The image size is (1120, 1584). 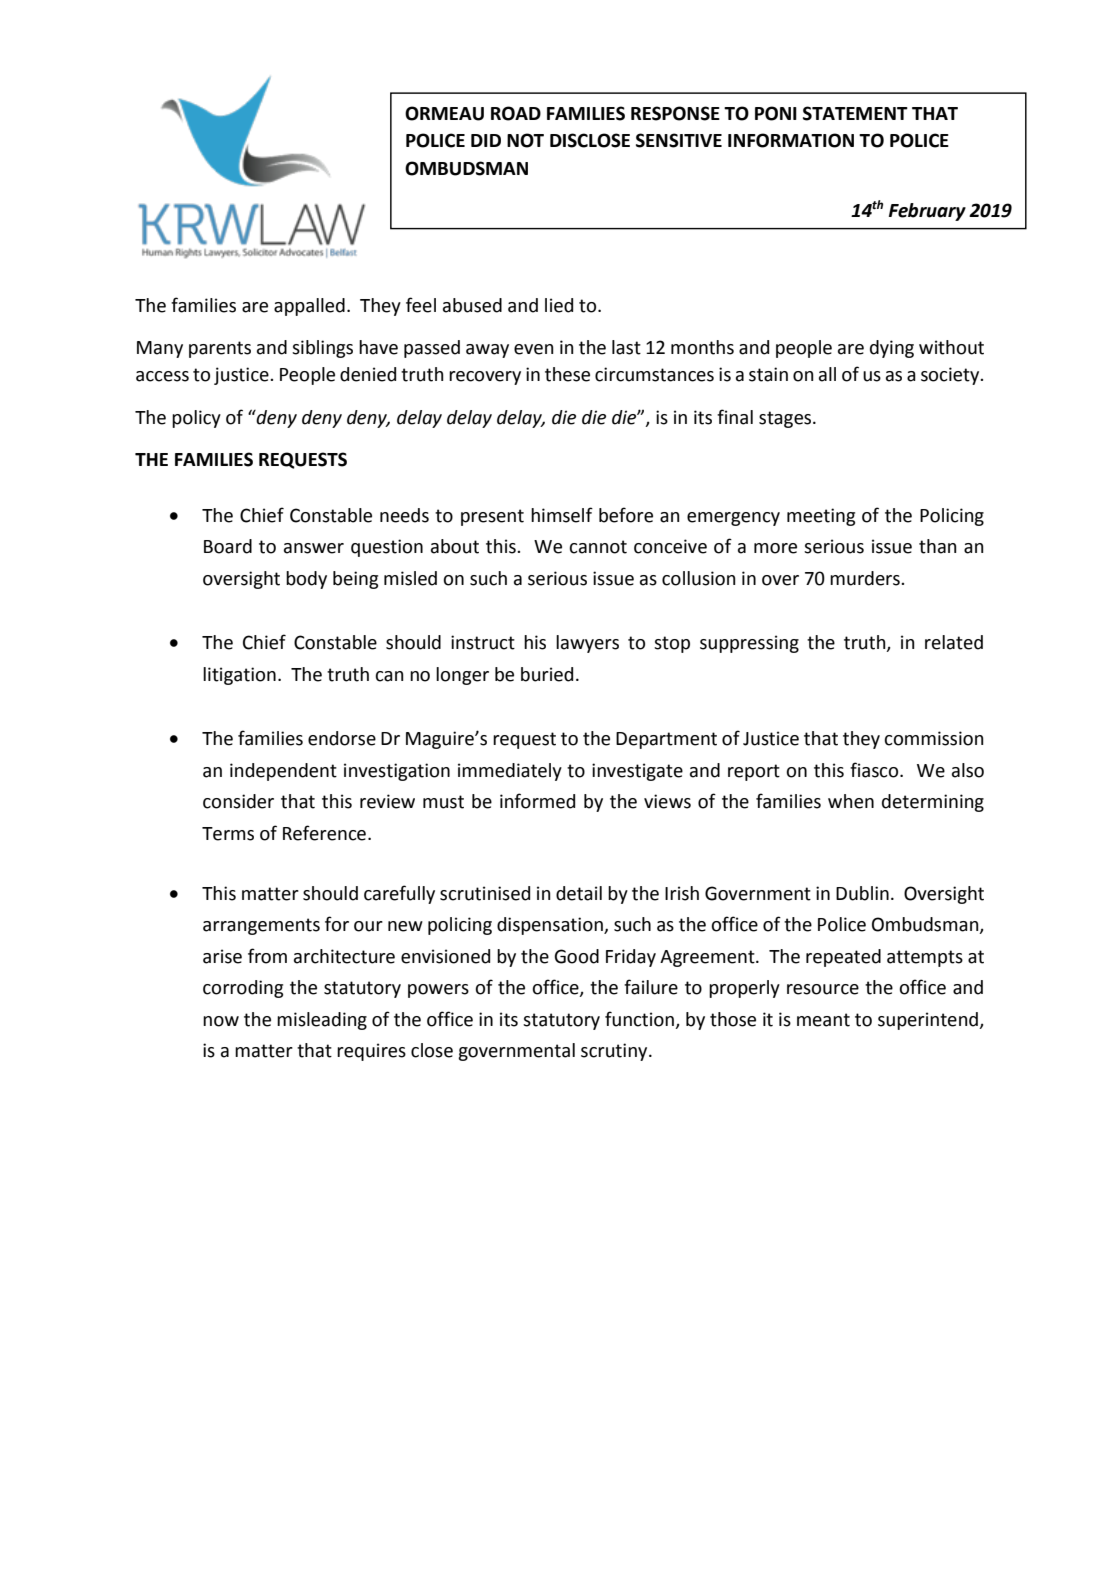 I want to click on STATEMENT, so click(x=855, y=113).
